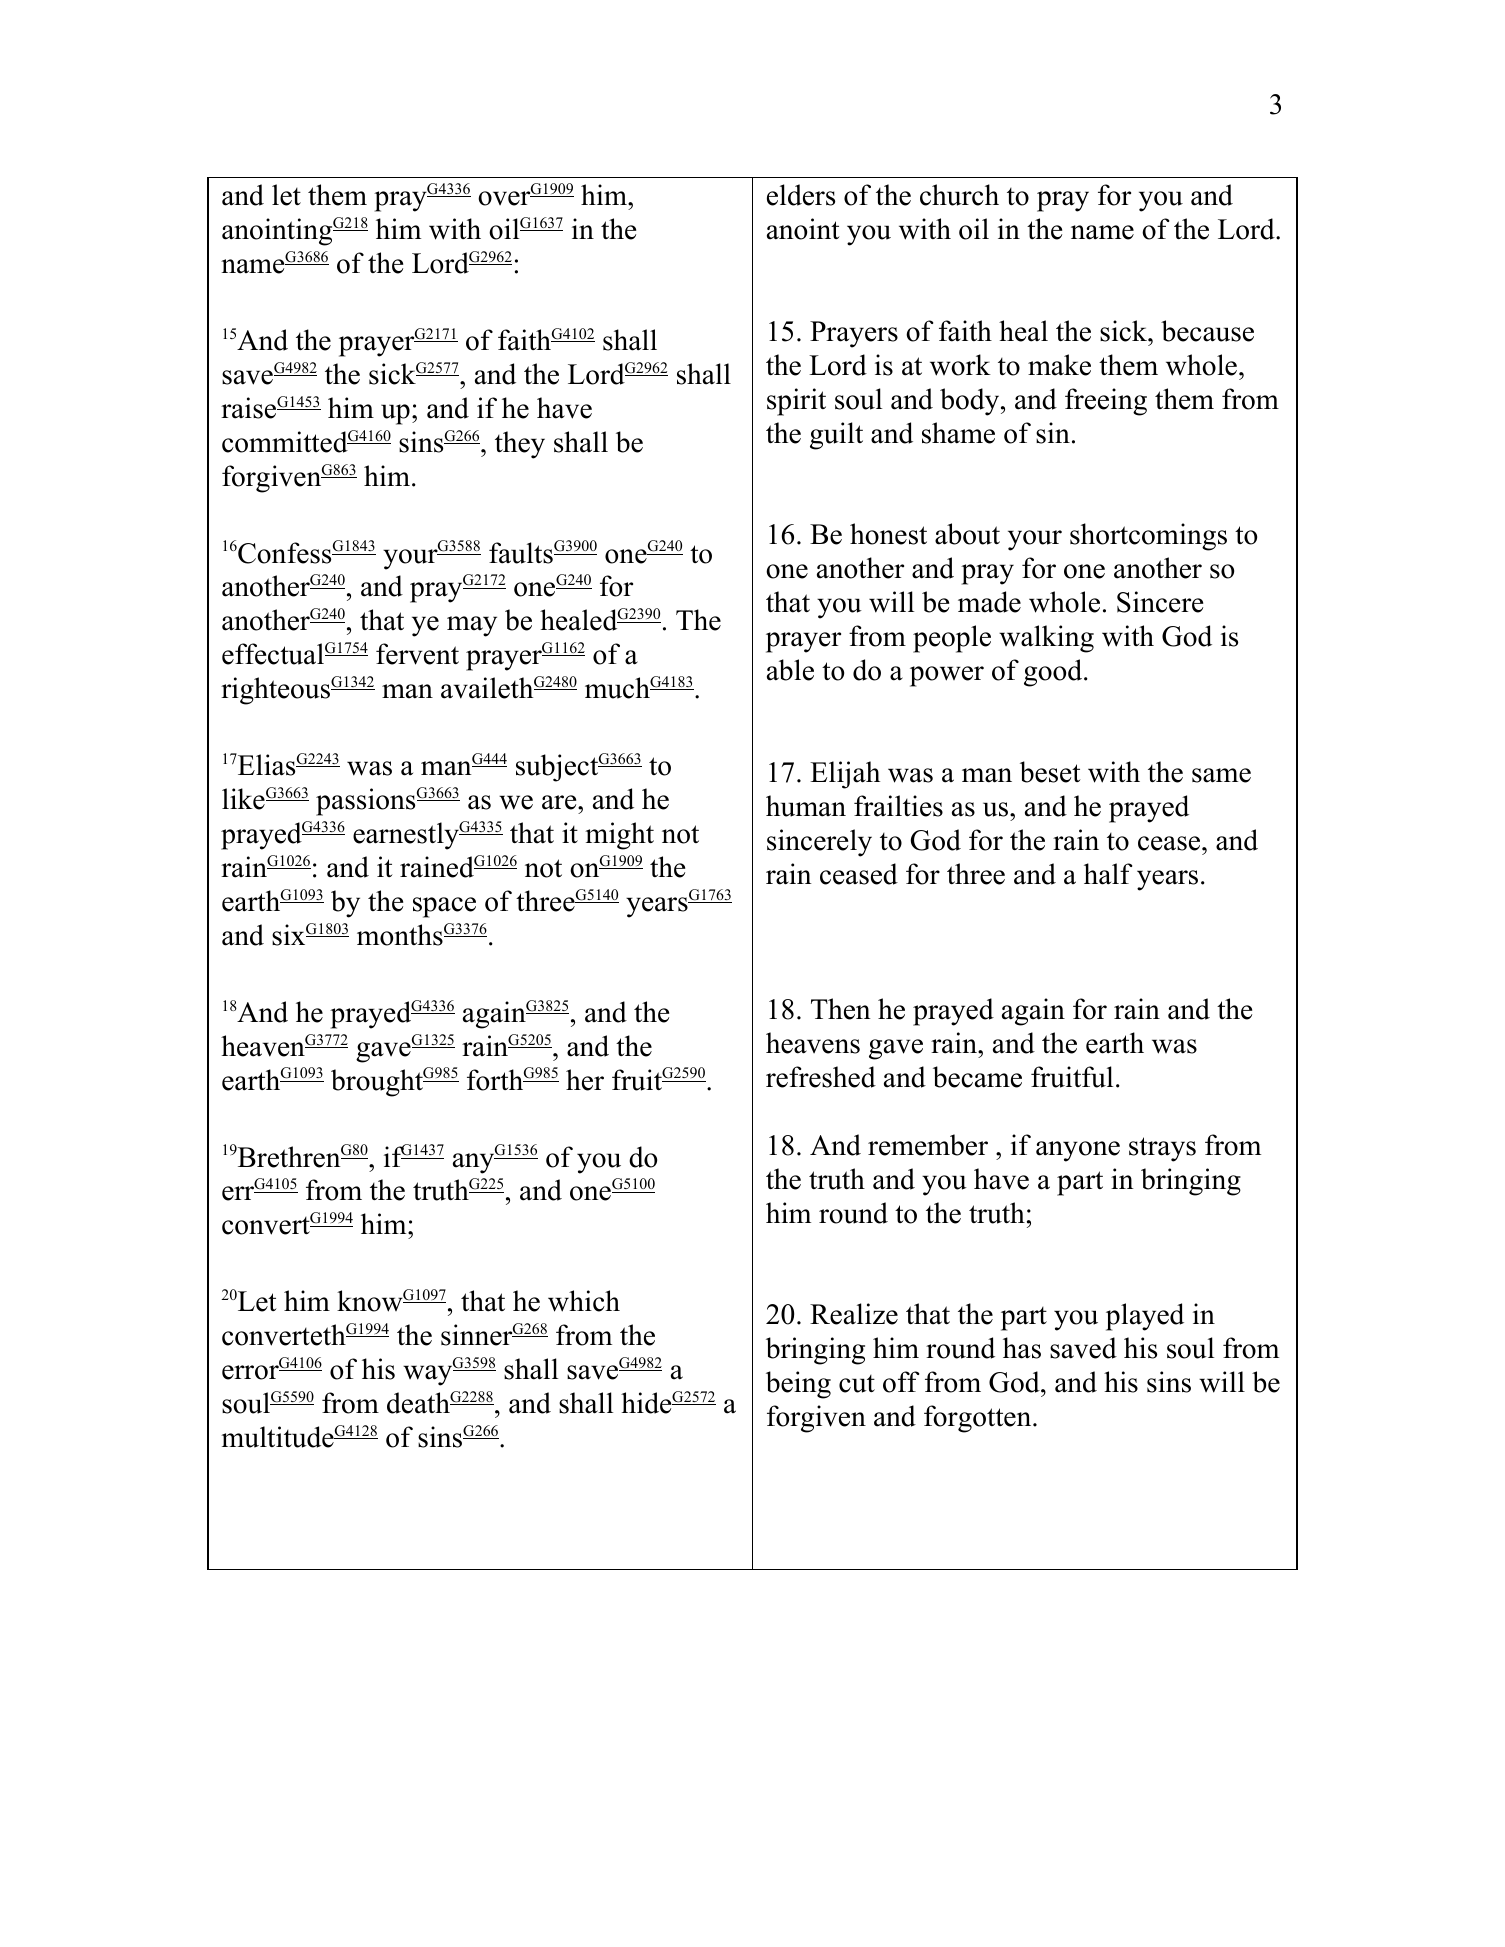  What do you see at coordinates (1046, 639) in the screenshot?
I see `walking` at bounding box center [1046, 639].
